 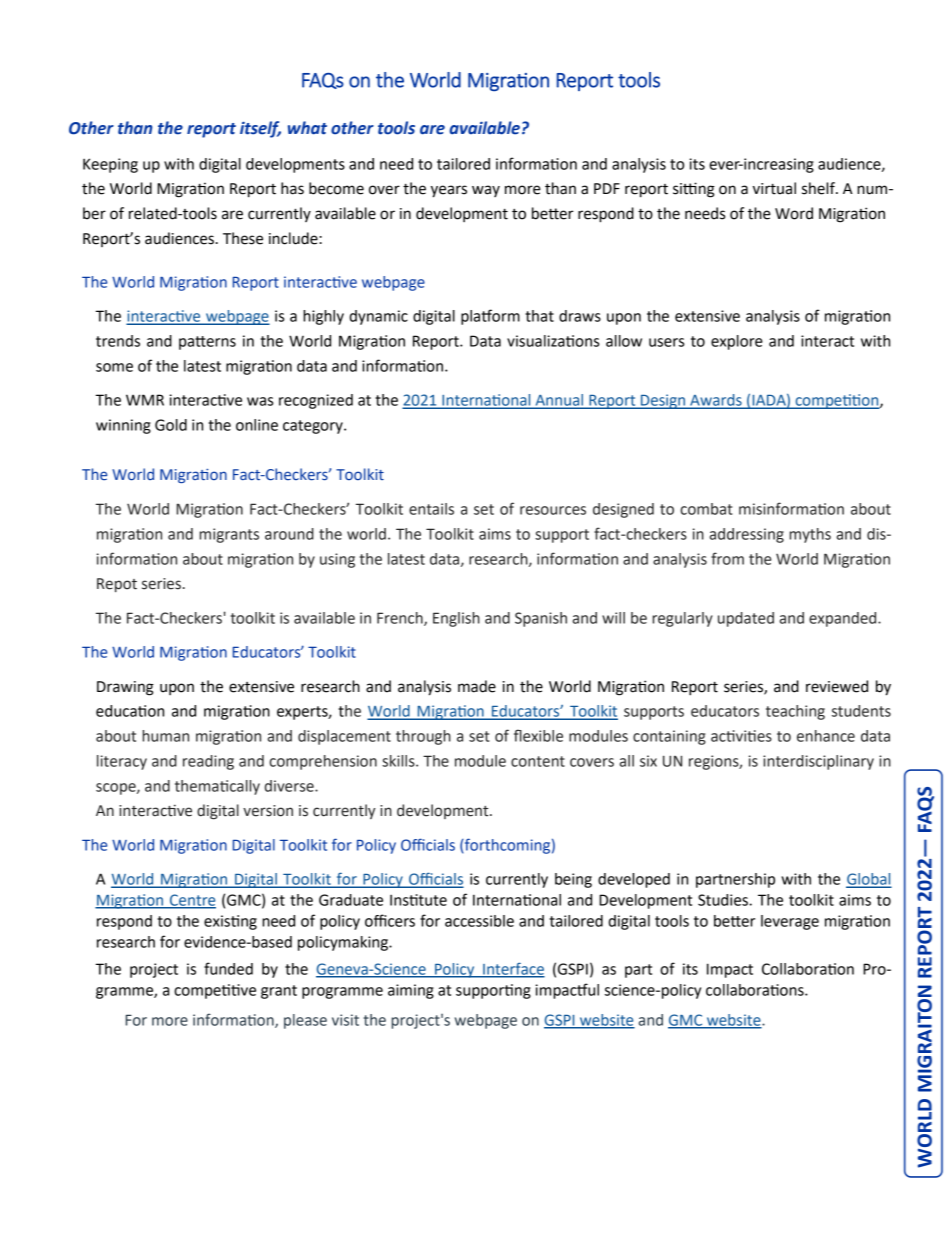 I want to click on Interface, so click(x=513, y=969).
